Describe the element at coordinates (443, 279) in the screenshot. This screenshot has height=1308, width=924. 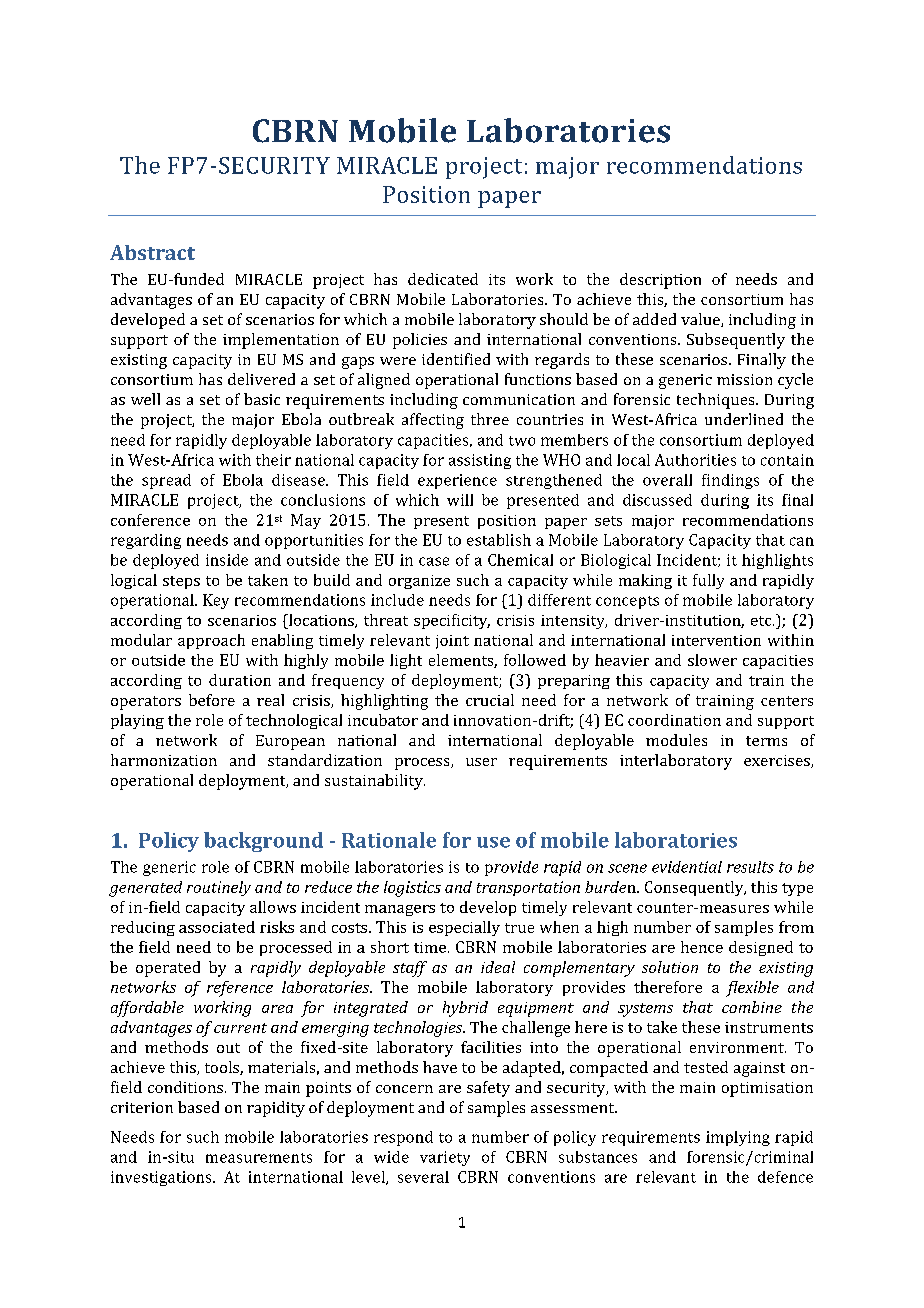
I see `dedicated` at that location.
